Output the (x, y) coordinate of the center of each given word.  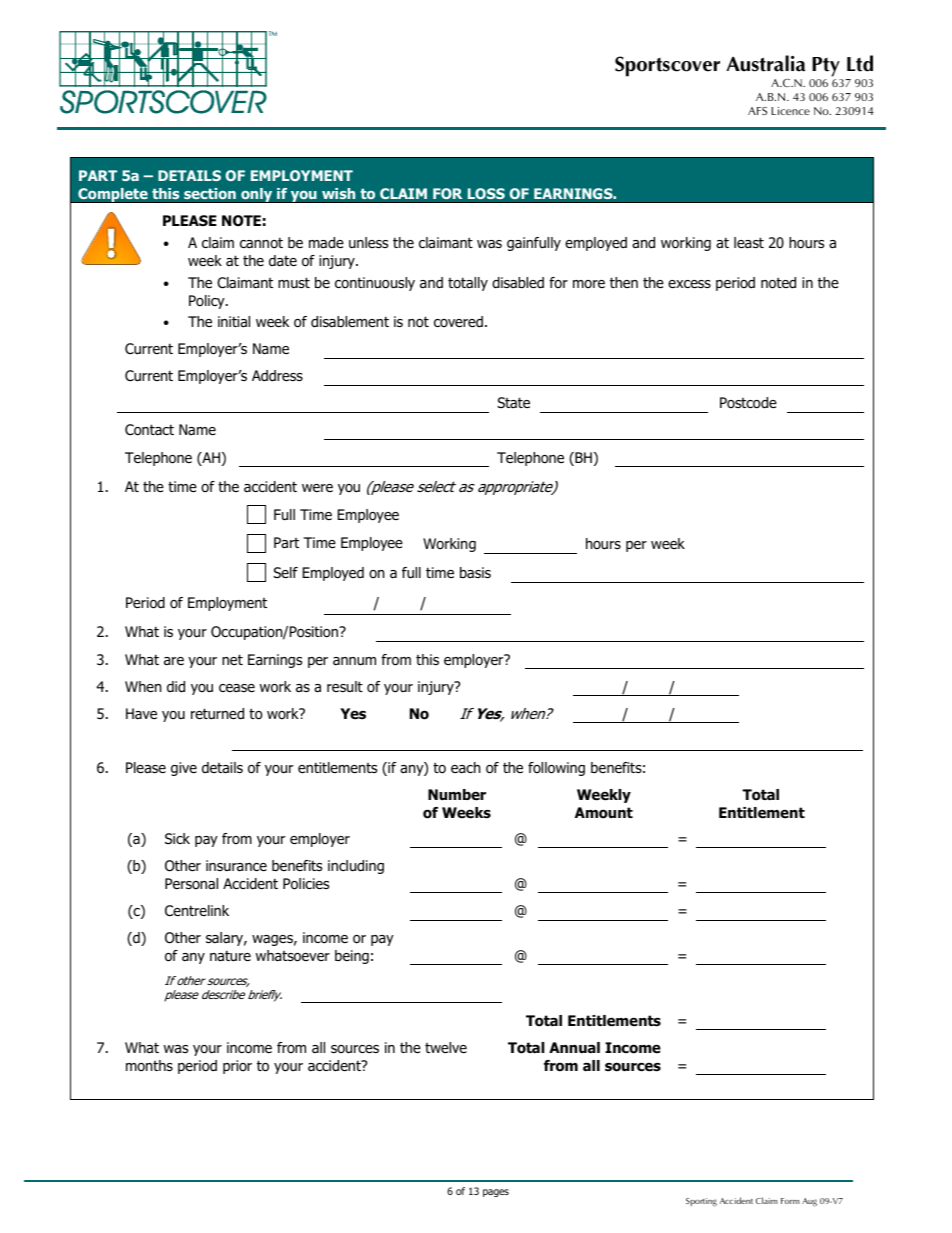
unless (368, 242)
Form (790, 1201)
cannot (261, 243)
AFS (757, 111)
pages (496, 1193)
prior (237, 1067)
